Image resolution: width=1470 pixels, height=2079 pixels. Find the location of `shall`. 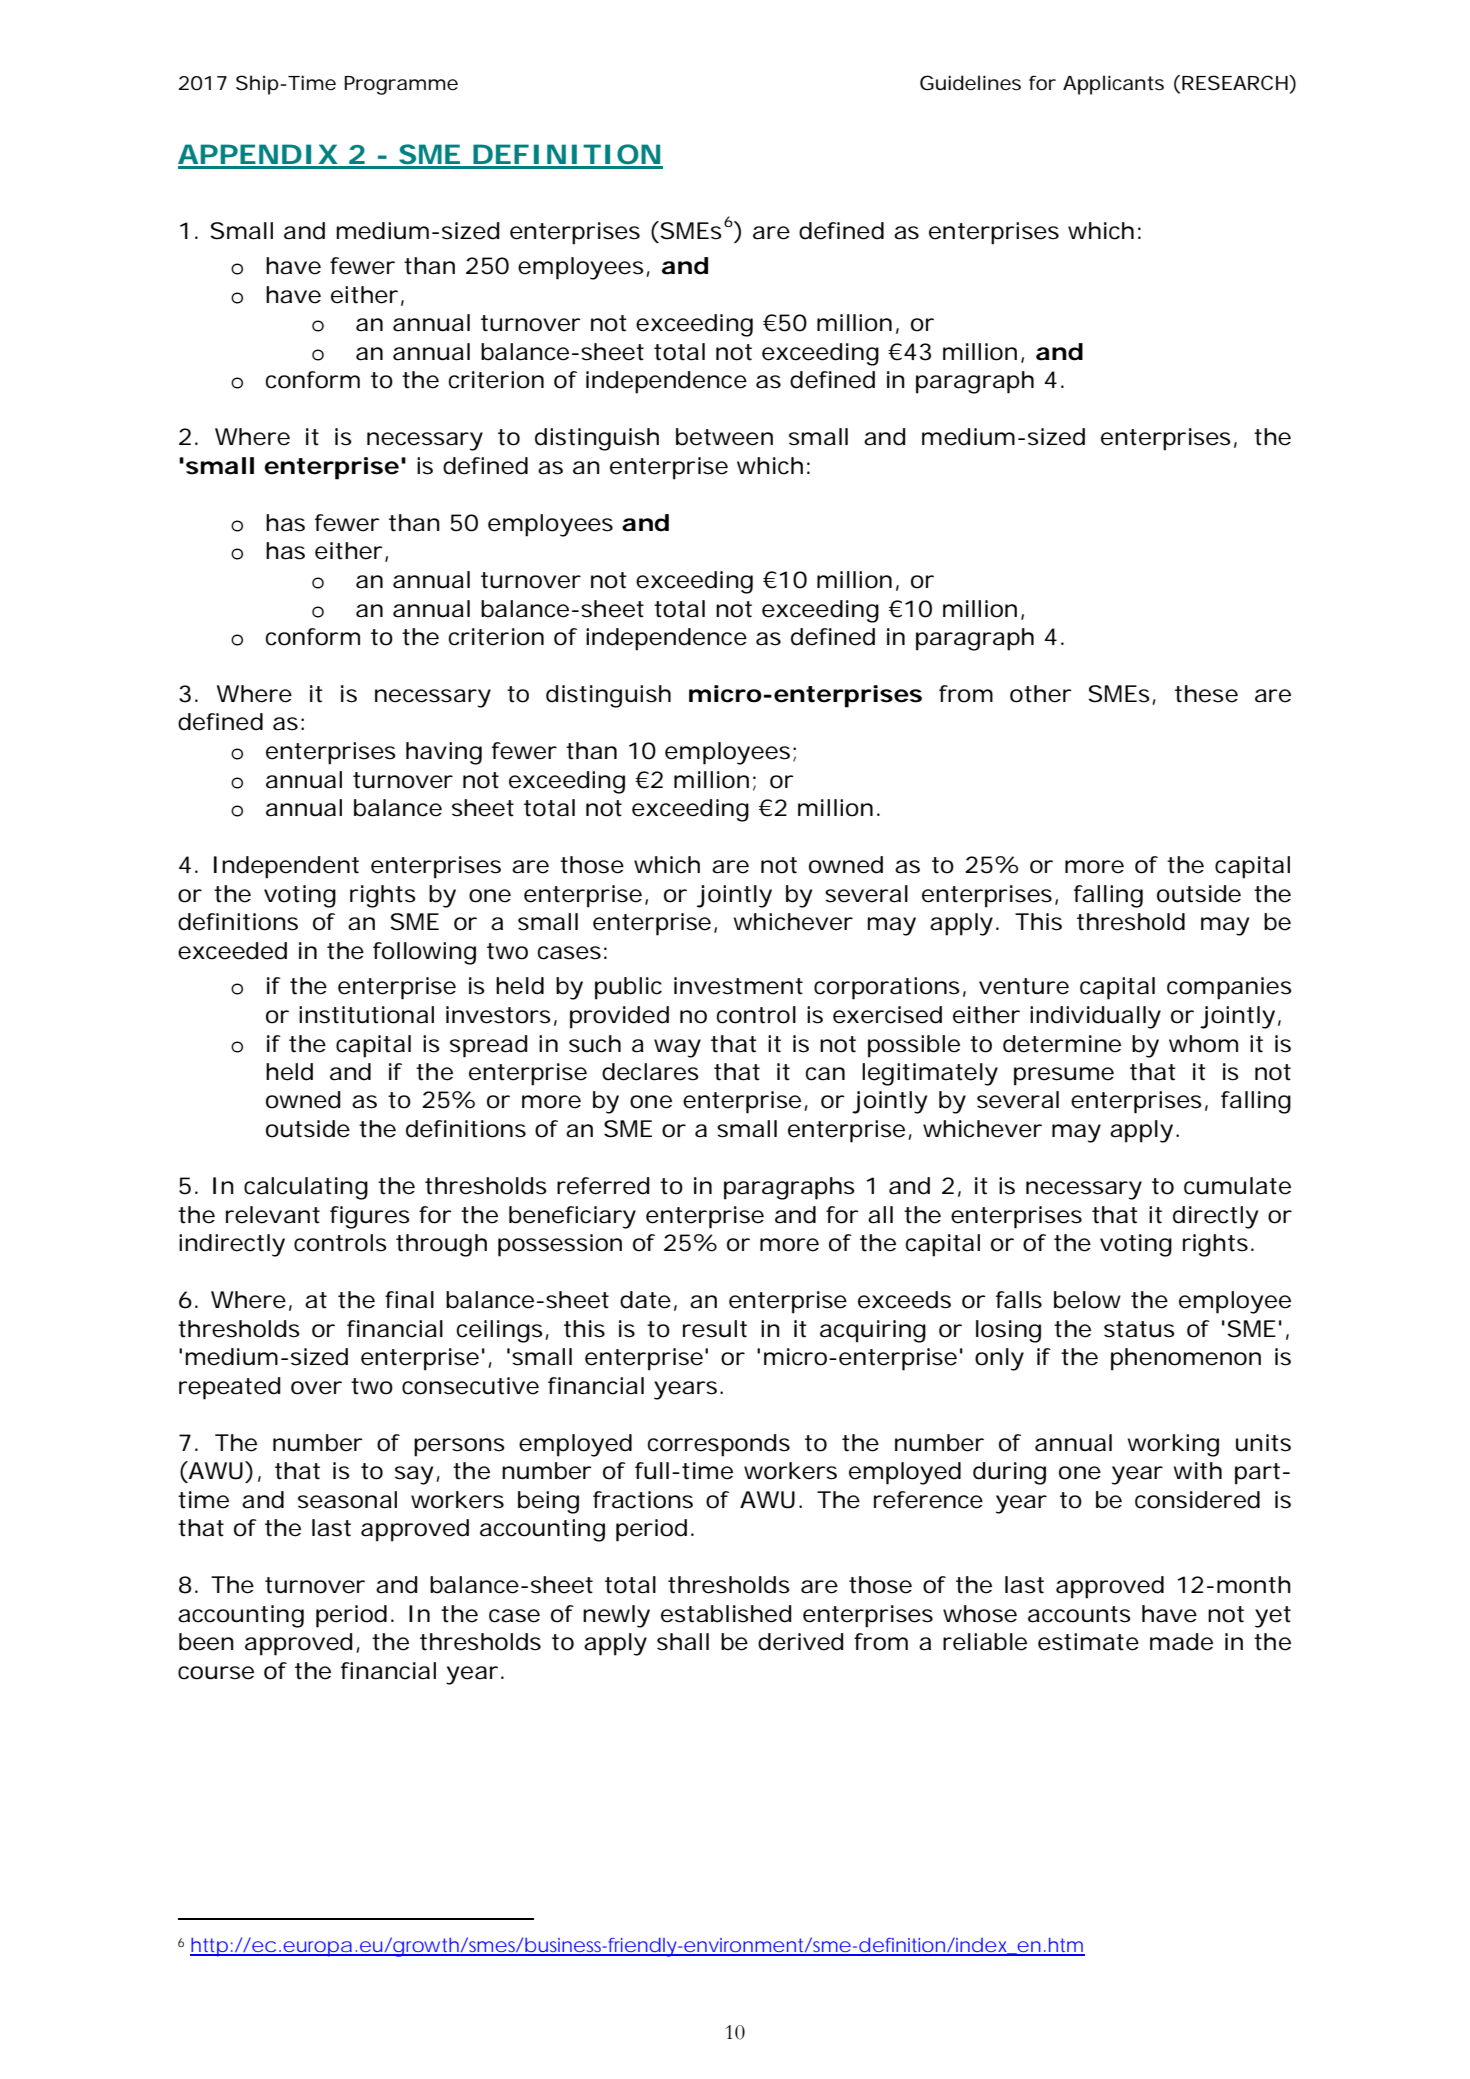

shall is located at coordinates (683, 1642).
